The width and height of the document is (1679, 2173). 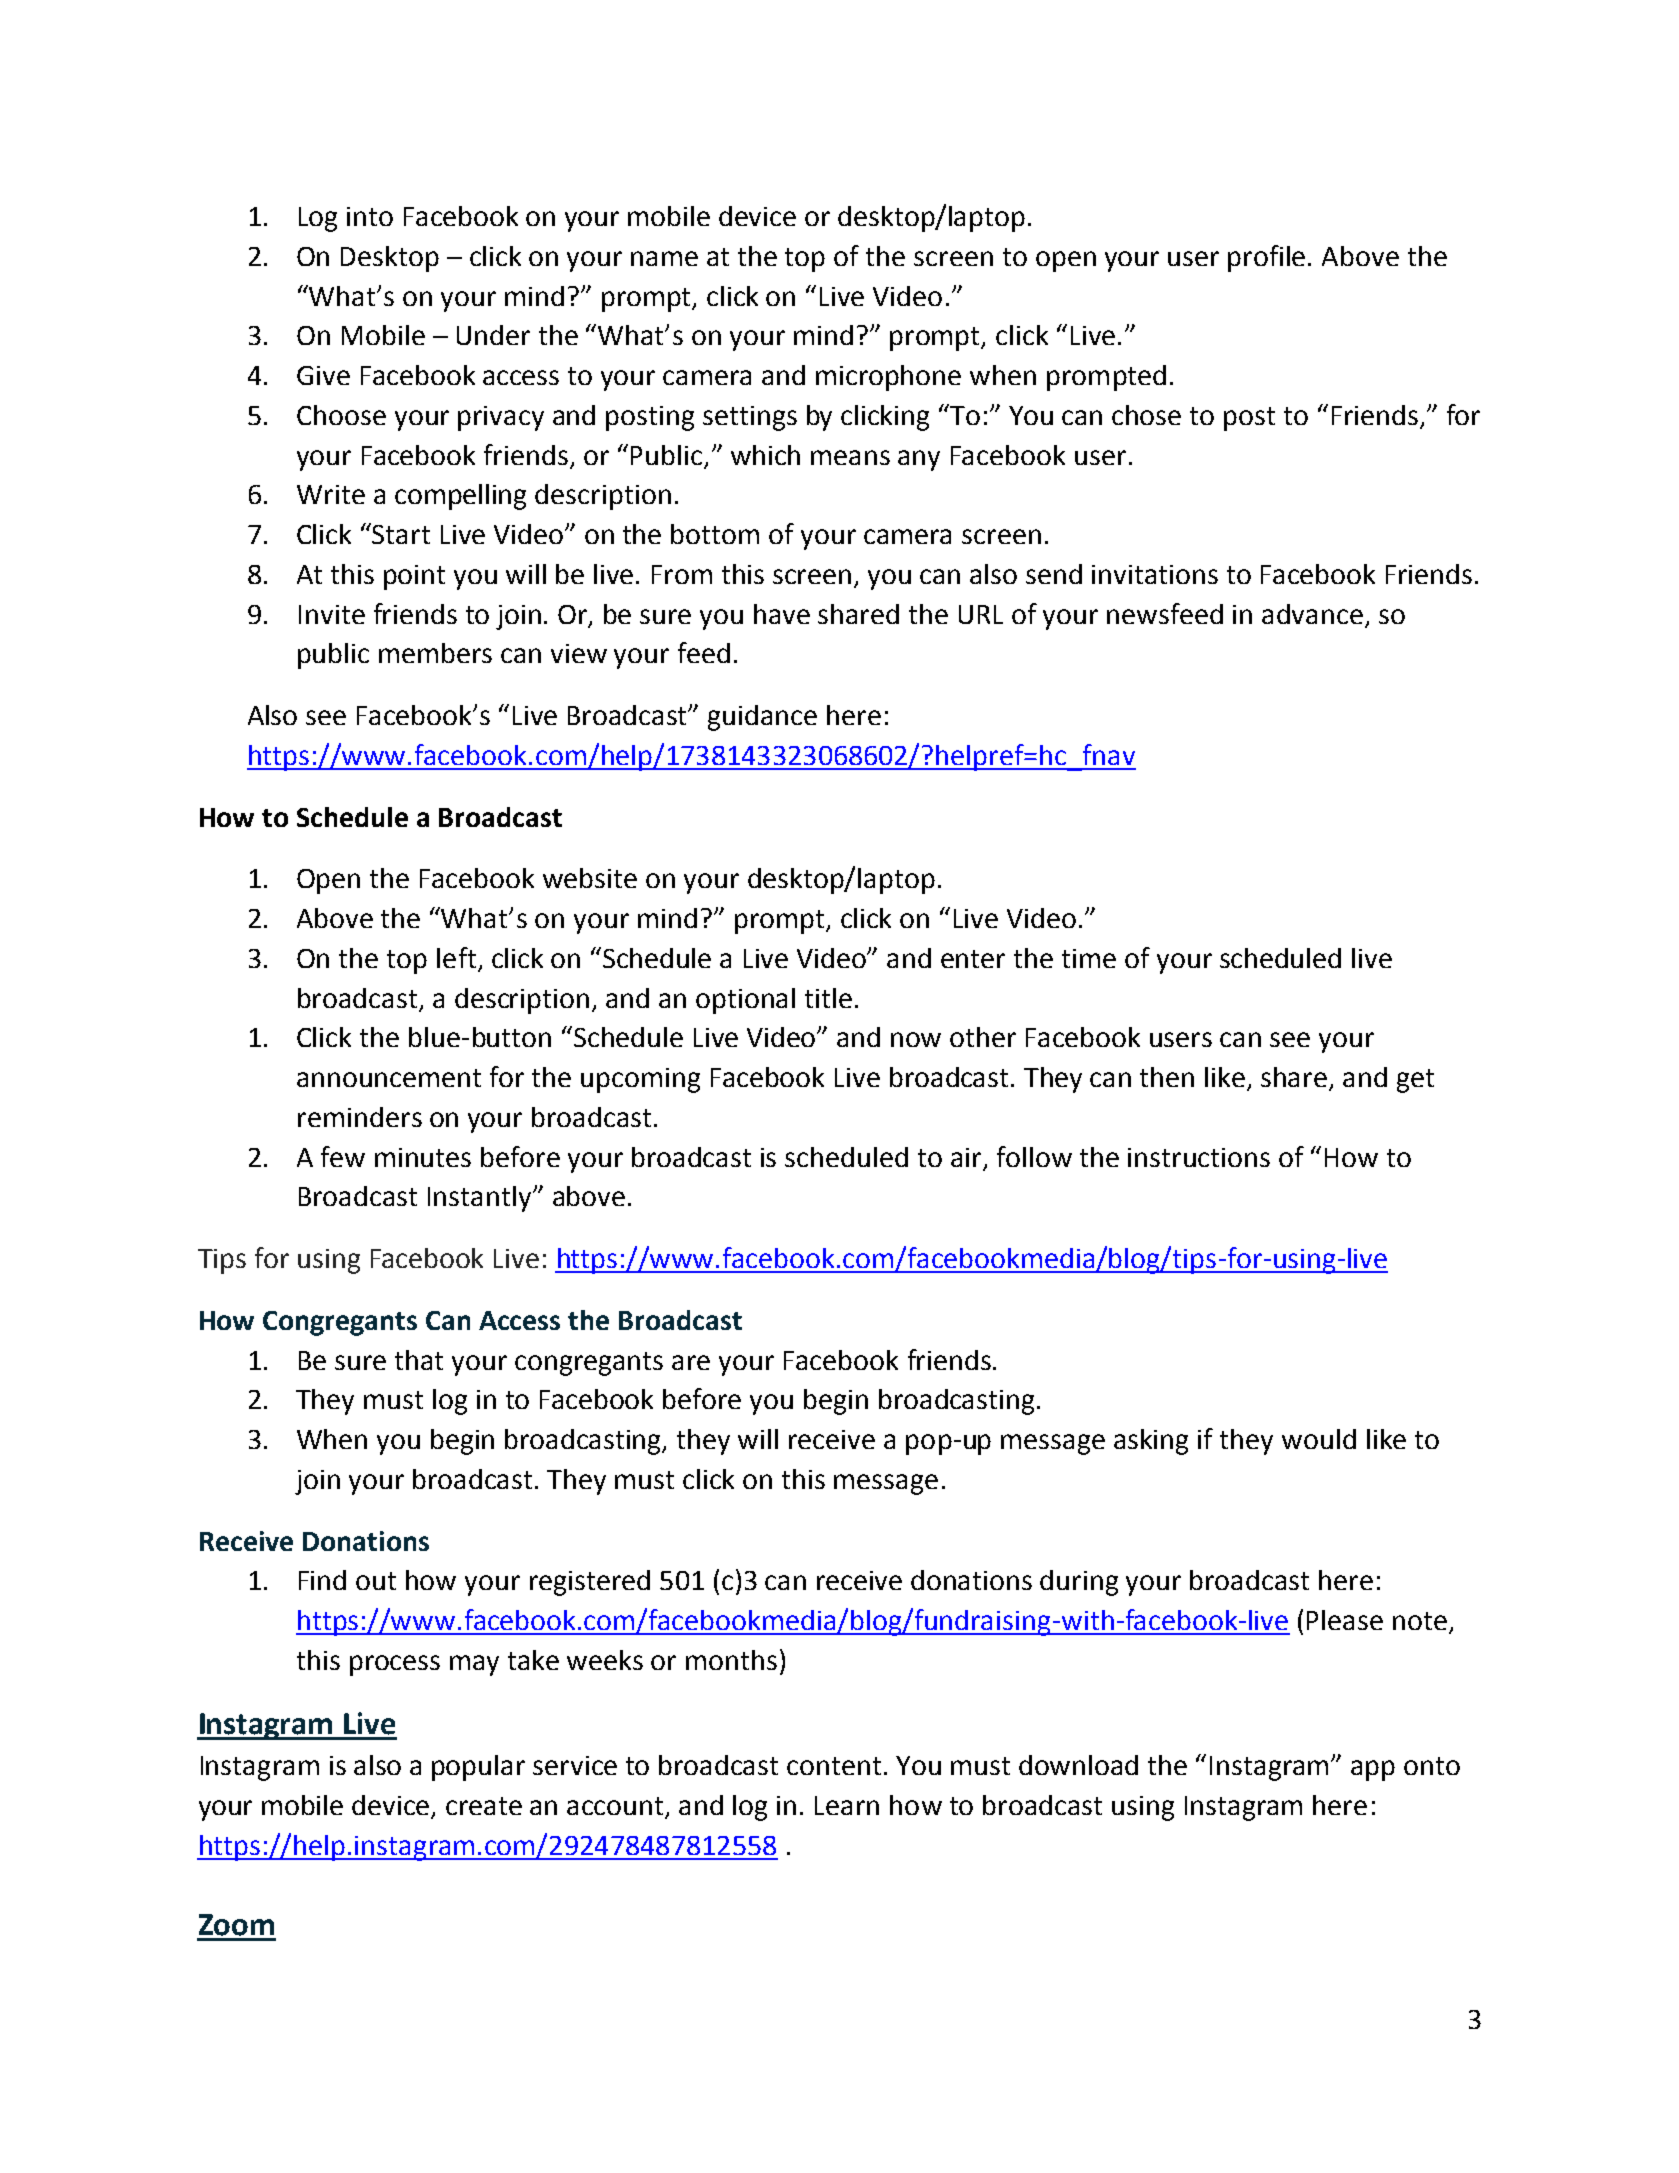 What do you see at coordinates (1415, 1081) in the document?
I see `get` at bounding box center [1415, 1081].
